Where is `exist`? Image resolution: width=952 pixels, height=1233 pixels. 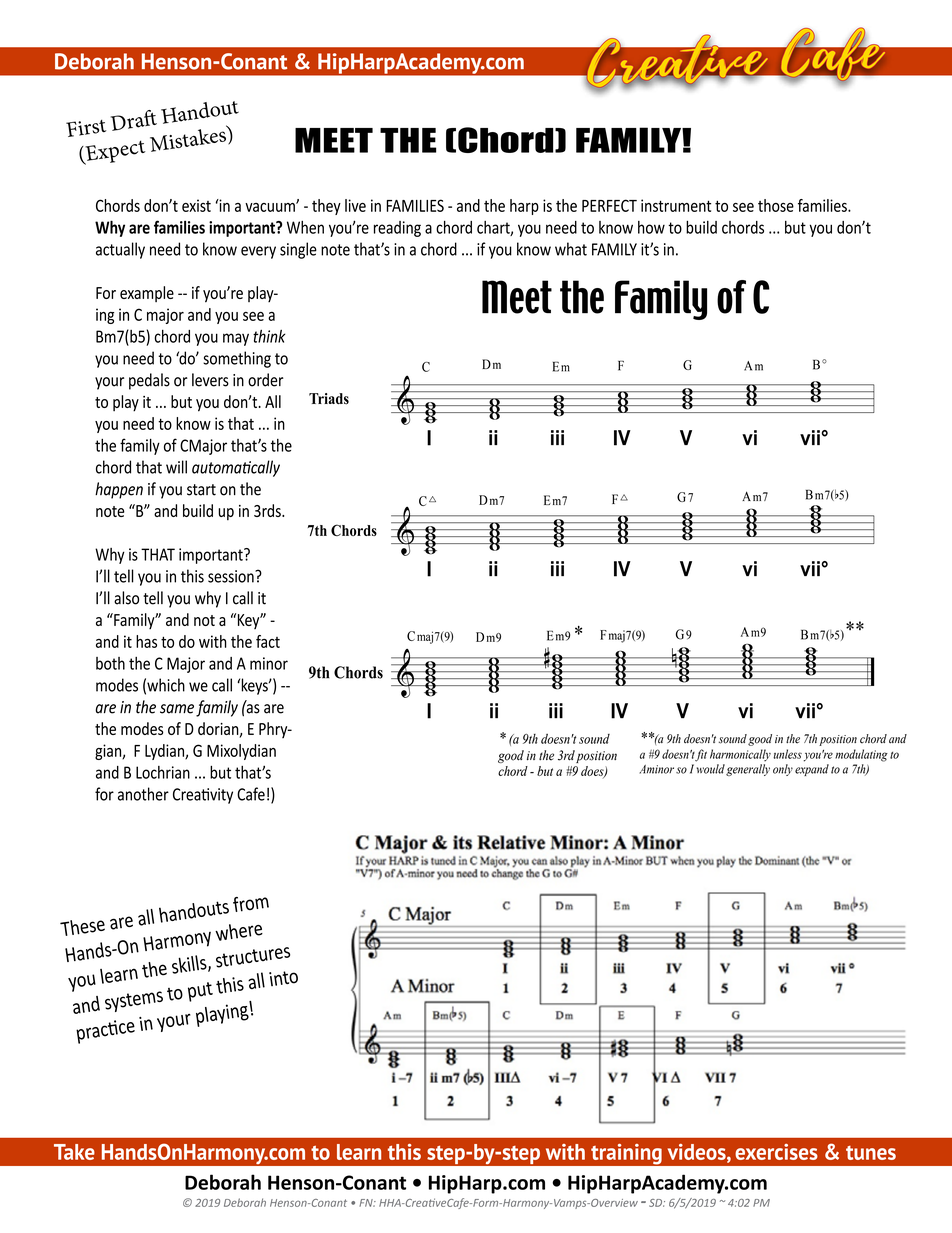
exist is located at coordinates (196, 205).
